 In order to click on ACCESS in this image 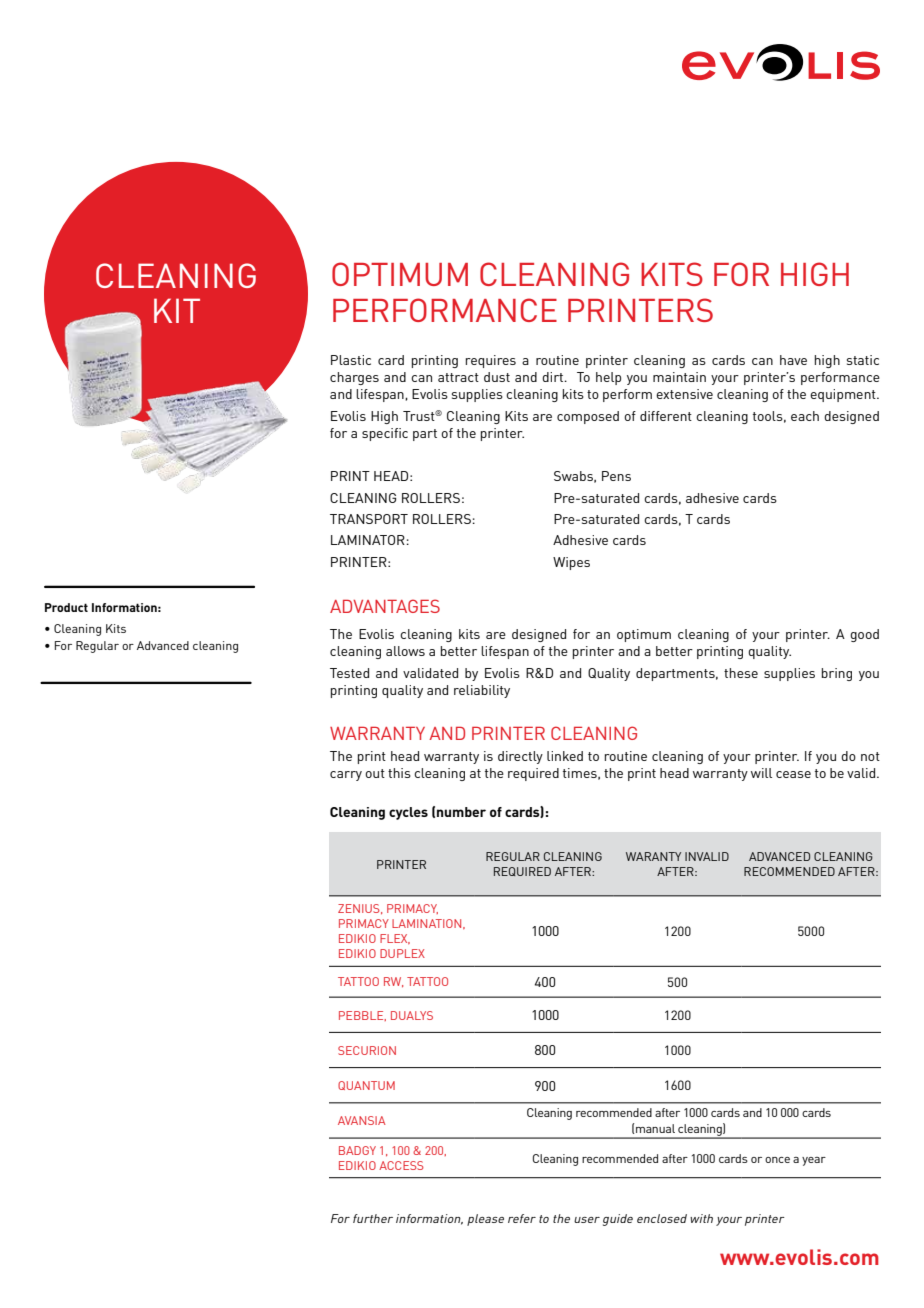, I will do `click(401, 1165)`.
